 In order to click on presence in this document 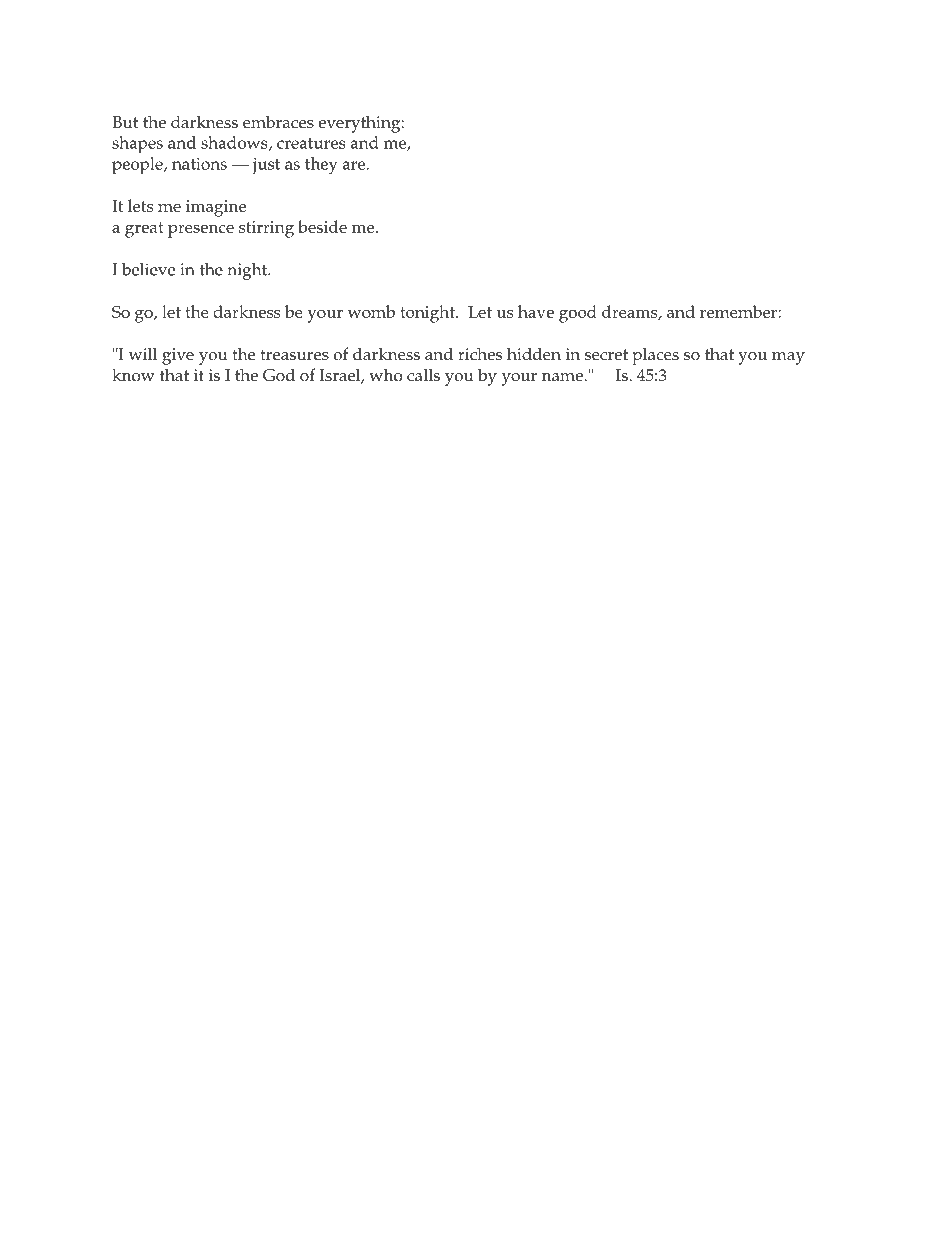, I will do `click(201, 231)`.
